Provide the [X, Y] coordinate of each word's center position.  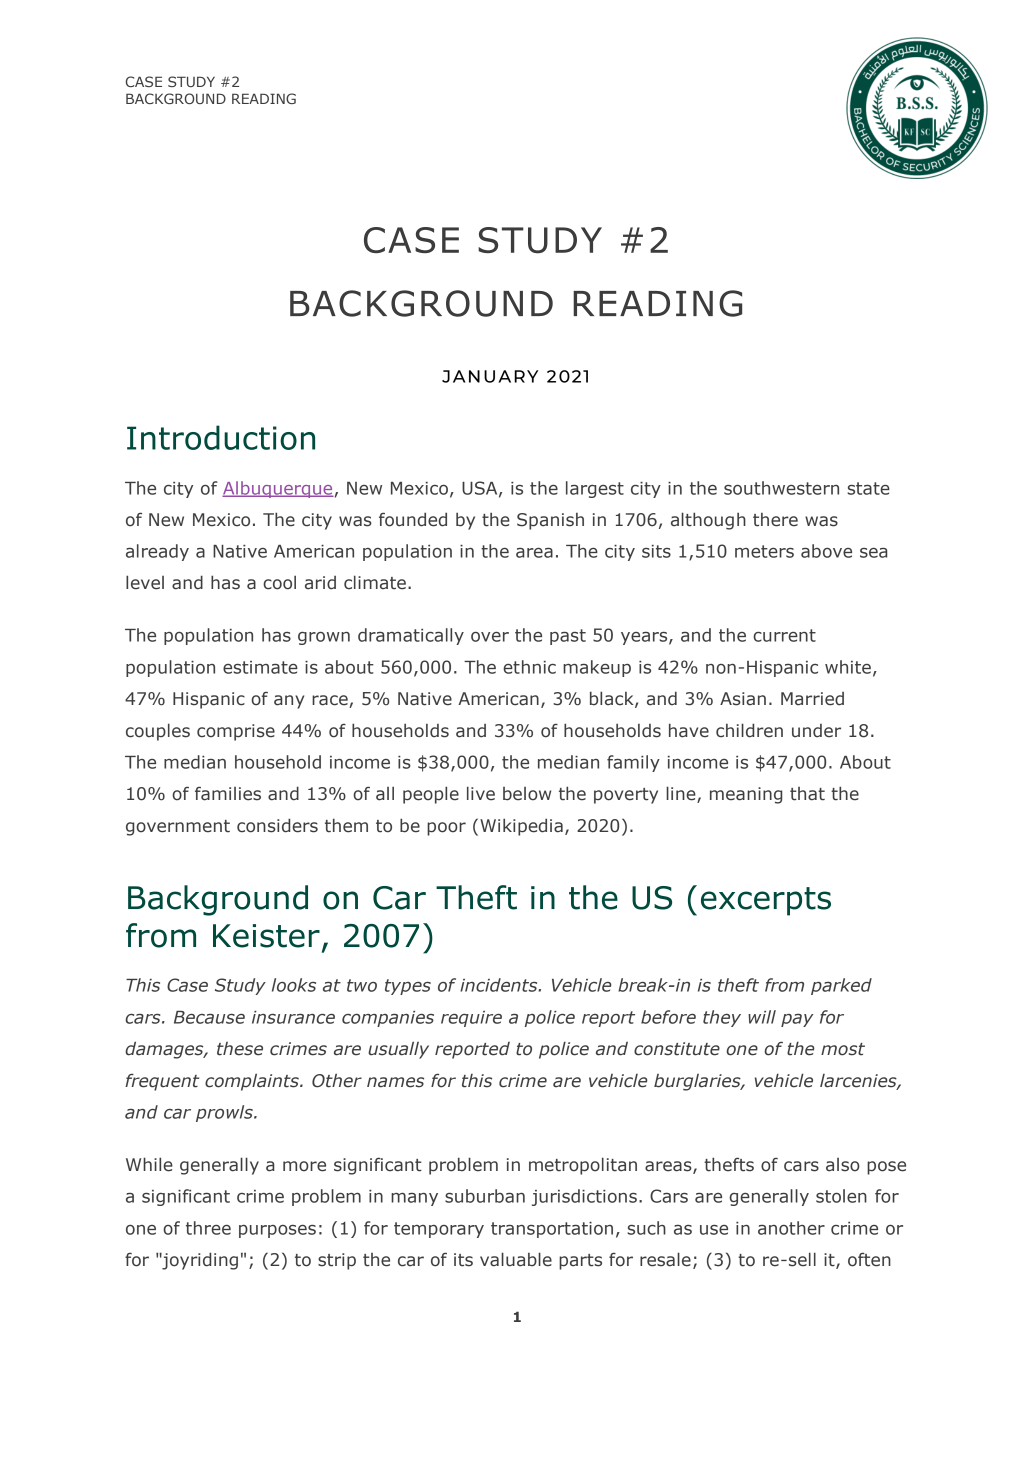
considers [277, 825]
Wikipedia [521, 827]
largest [595, 489]
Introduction [221, 437]
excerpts [766, 901]
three [208, 1228]
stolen [841, 1196]
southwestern [781, 488]
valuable [516, 1259]
